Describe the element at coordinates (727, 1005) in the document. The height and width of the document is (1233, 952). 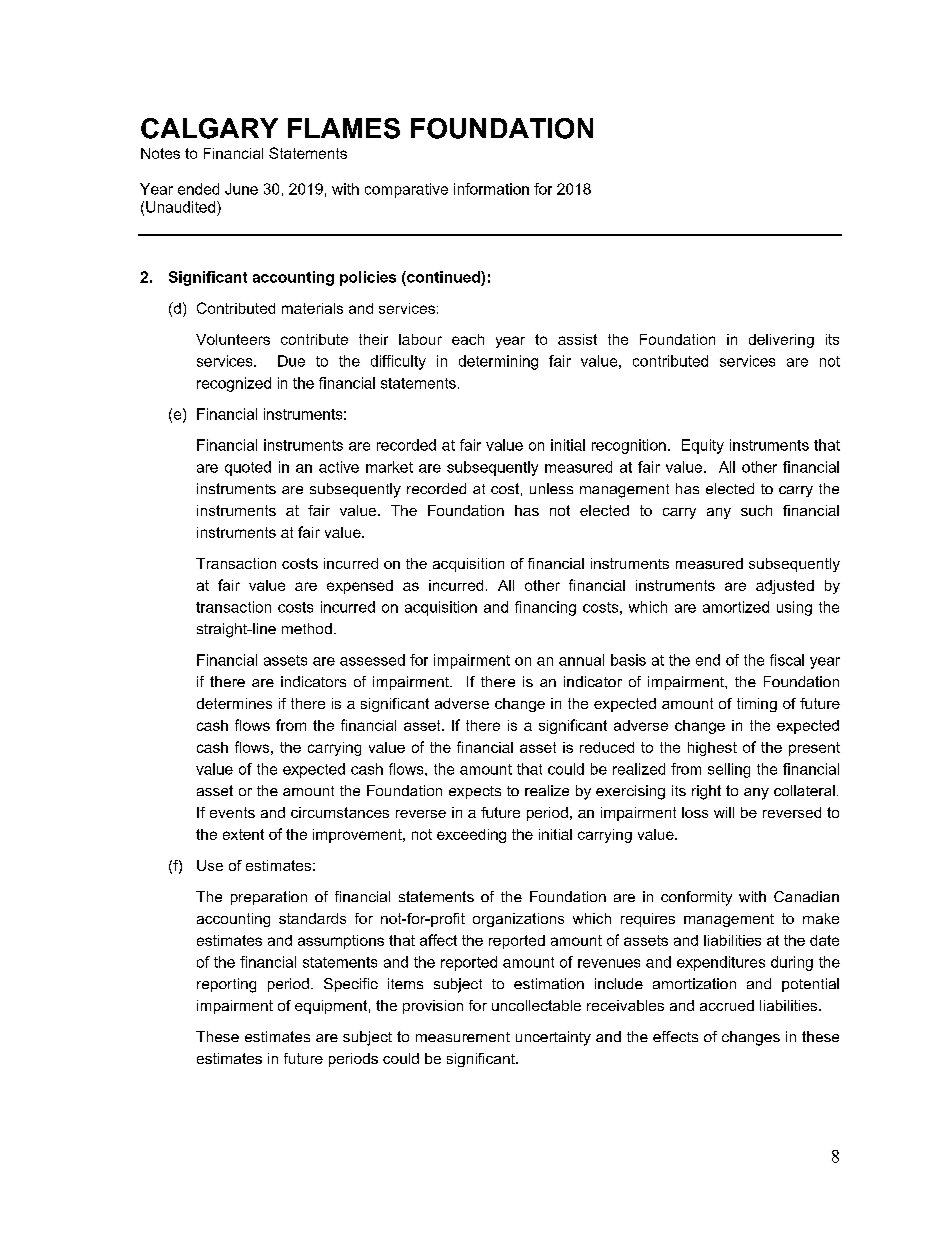
I see `accrued` at that location.
